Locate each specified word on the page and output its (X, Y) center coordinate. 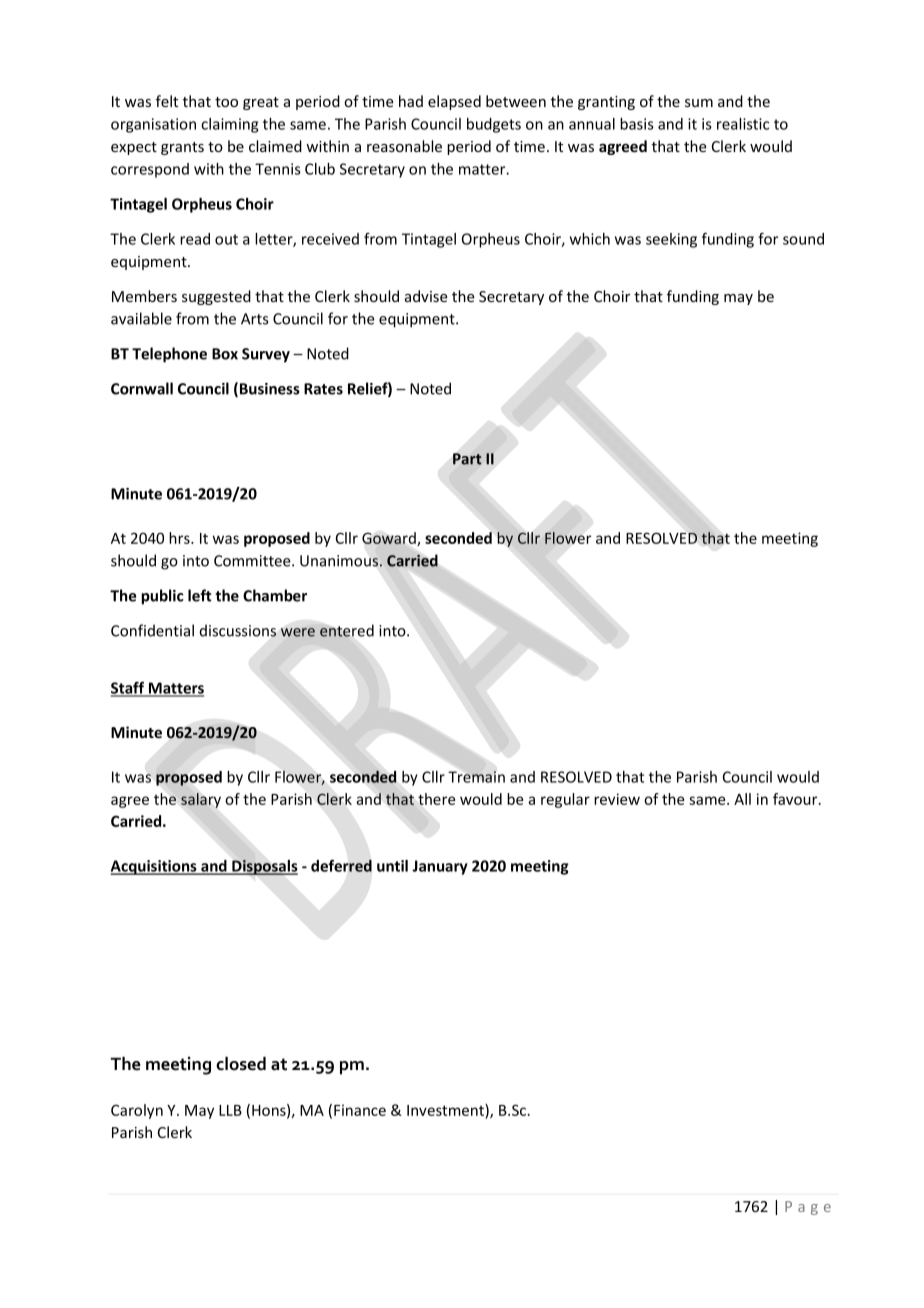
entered (347, 630)
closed (241, 1064)
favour (796, 799)
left (200, 595)
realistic (743, 124)
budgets (494, 125)
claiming (229, 125)
